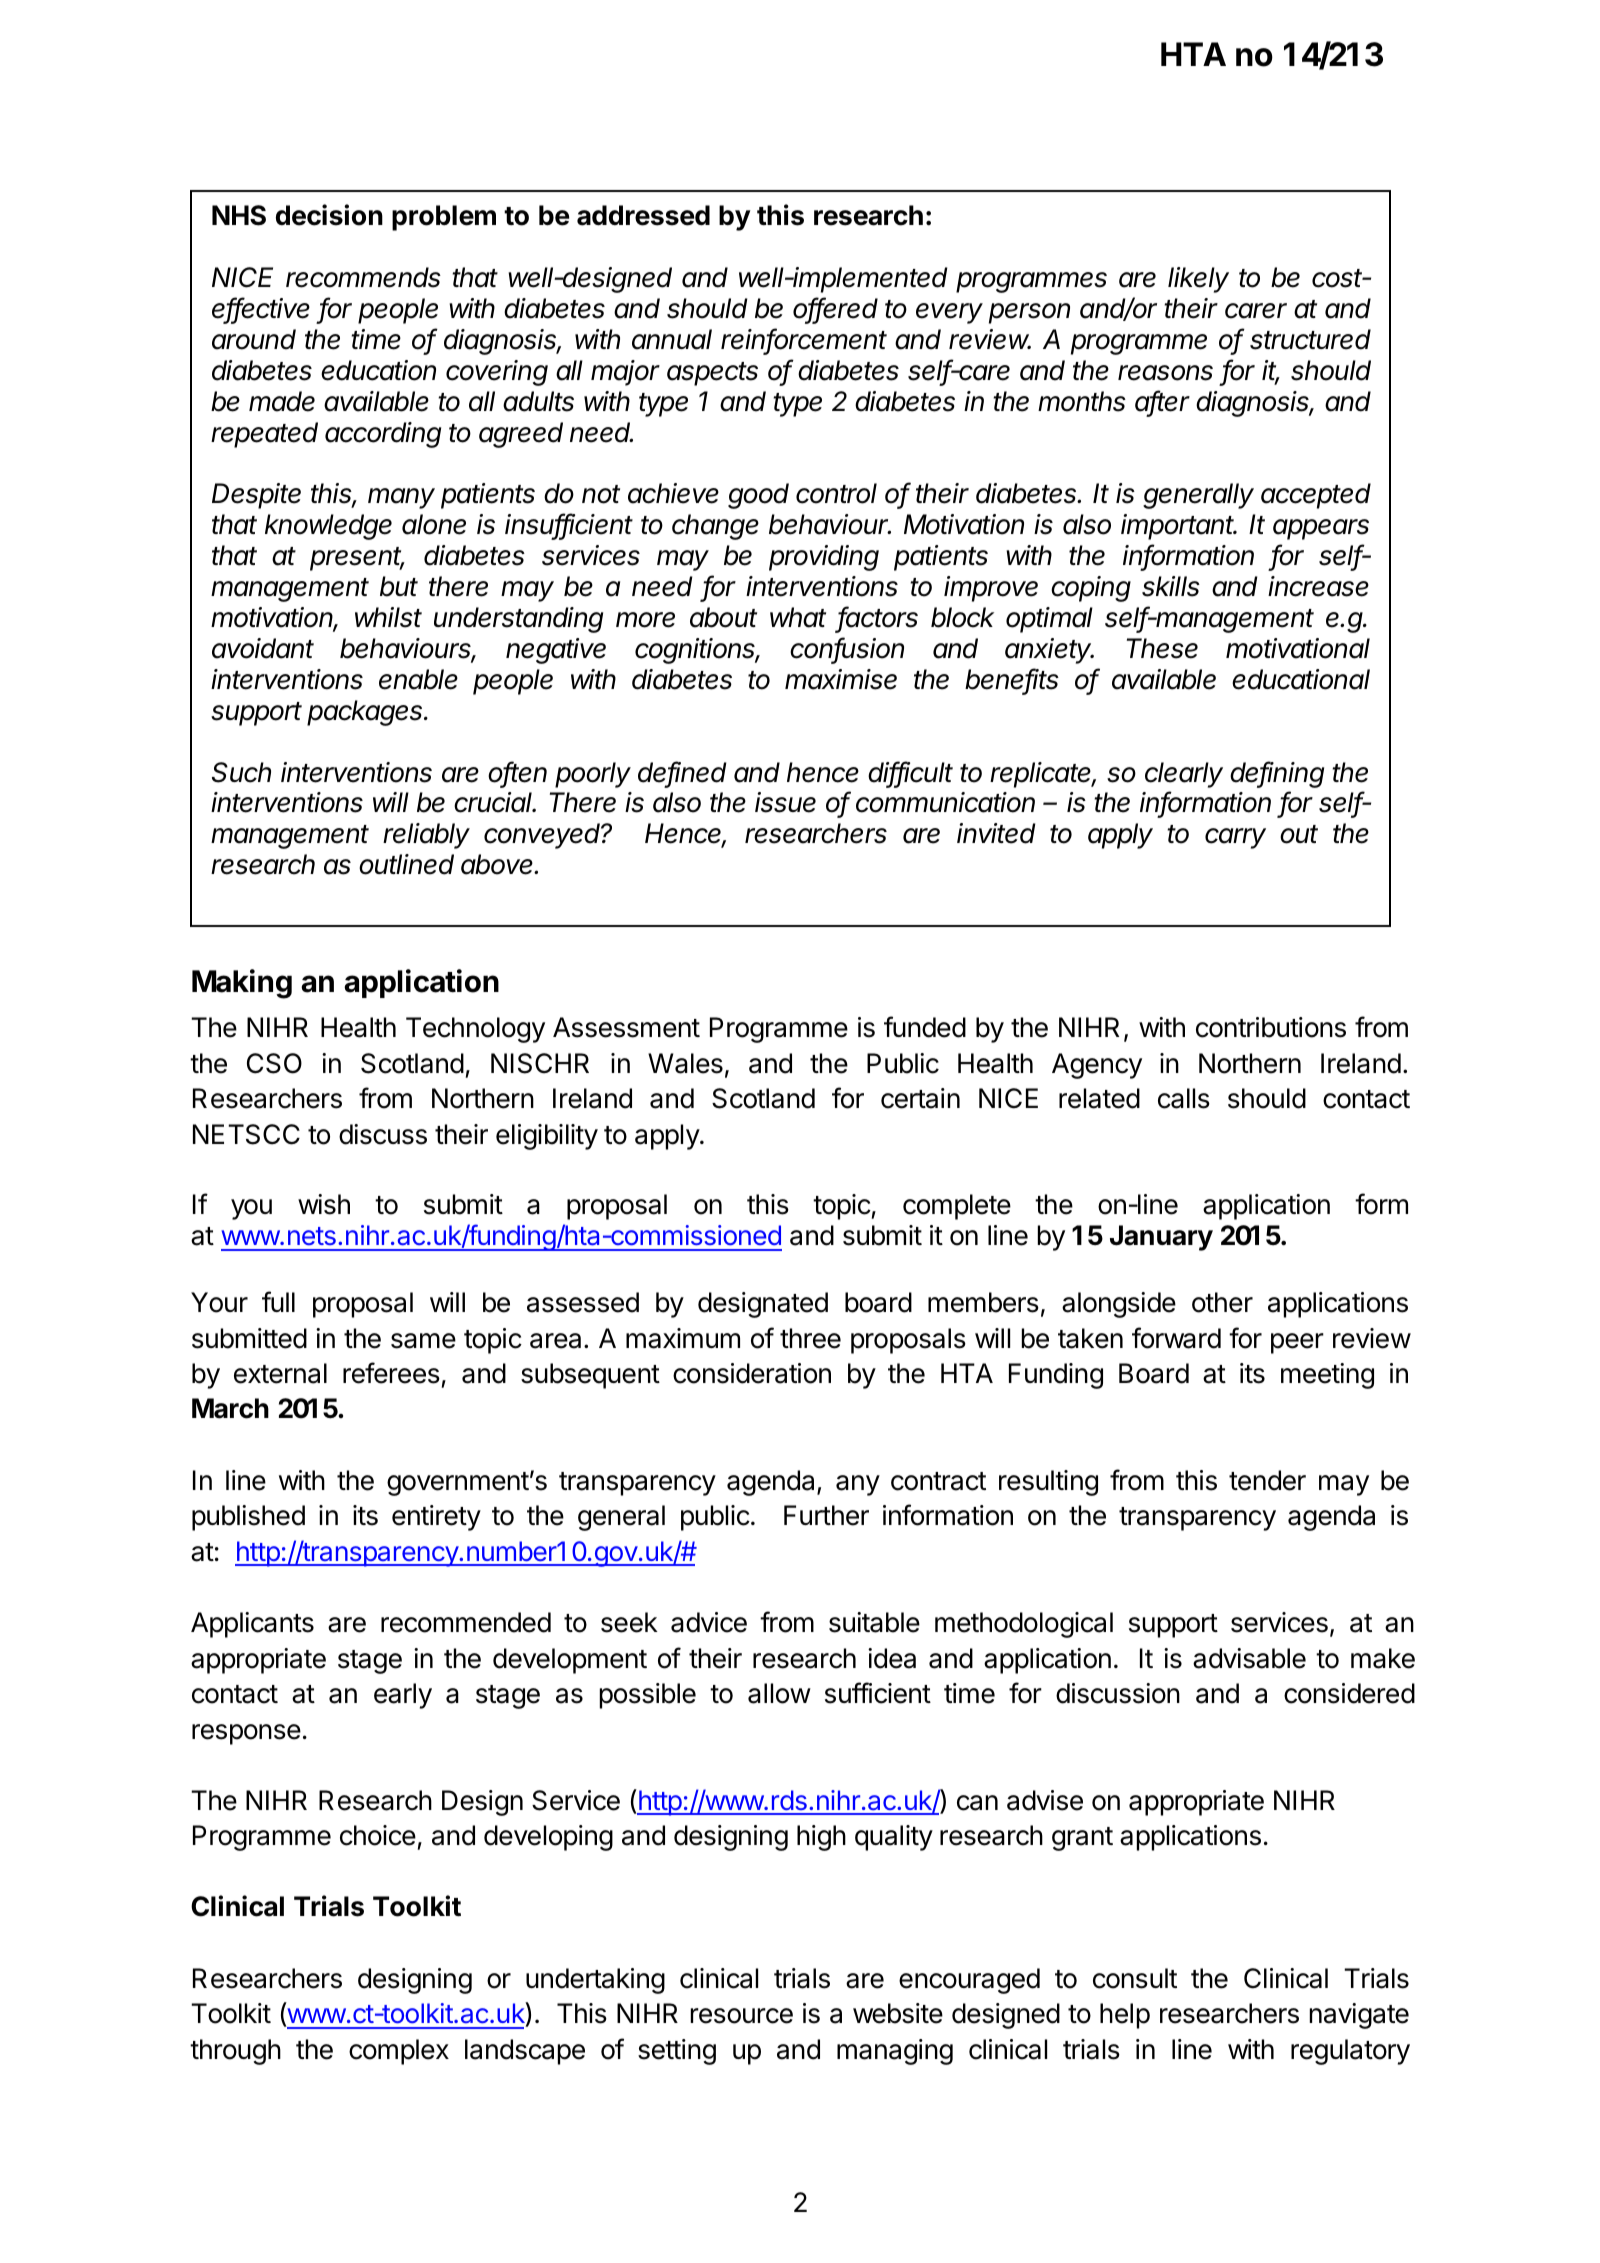  Describe the element at coordinates (1198, 280) in the screenshot. I see `likely` at that location.
